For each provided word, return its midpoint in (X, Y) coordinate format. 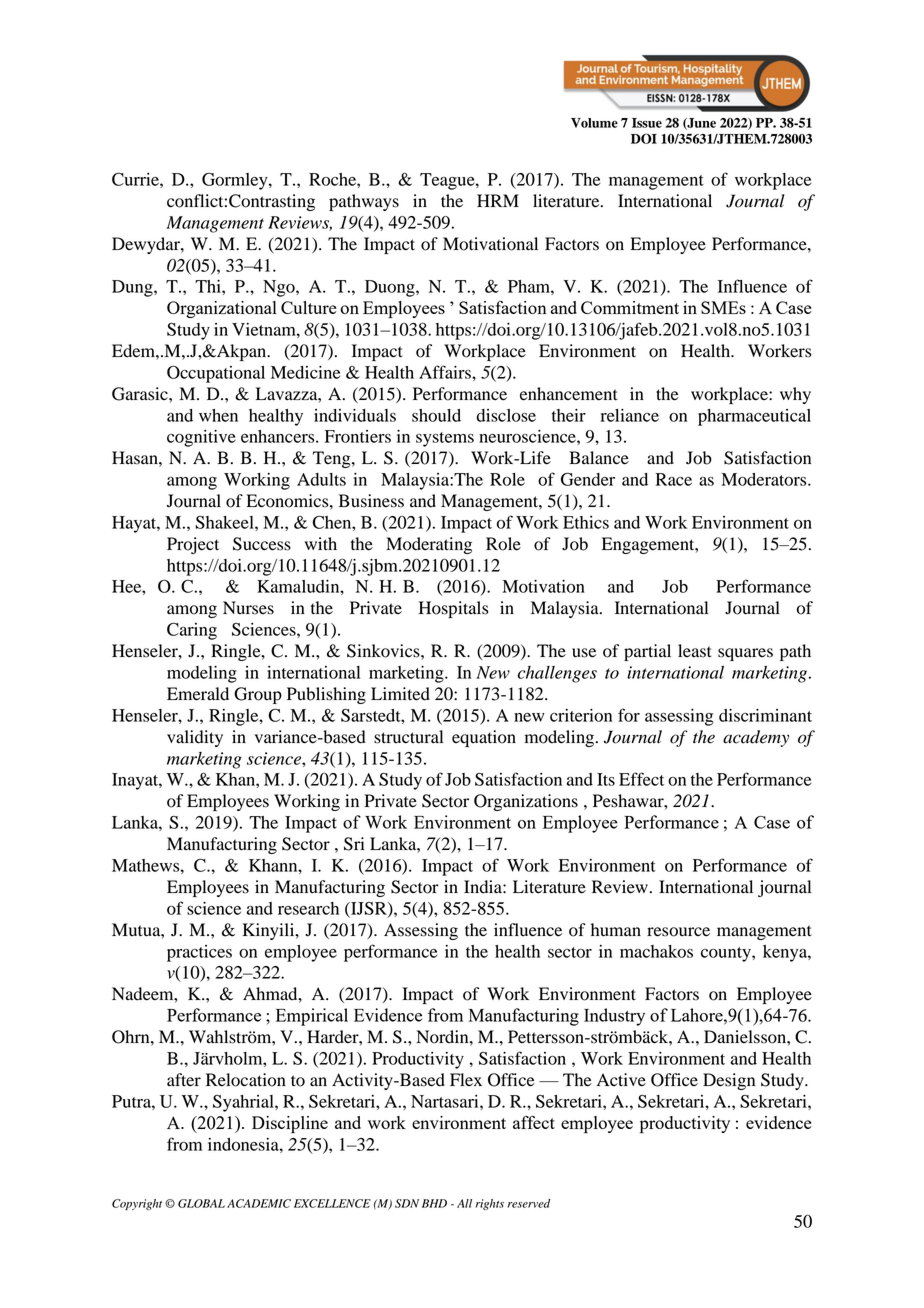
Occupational (216, 374)
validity (195, 738)
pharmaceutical (754, 417)
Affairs (446, 372)
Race (674, 479)
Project (193, 545)
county (727, 954)
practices (199, 953)
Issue (647, 123)
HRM (498, 200)
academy (756, 738)
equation (484, 738)
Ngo (280, 288)
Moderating (429, 545)
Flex (466, 1079)
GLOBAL (201, 1203)
